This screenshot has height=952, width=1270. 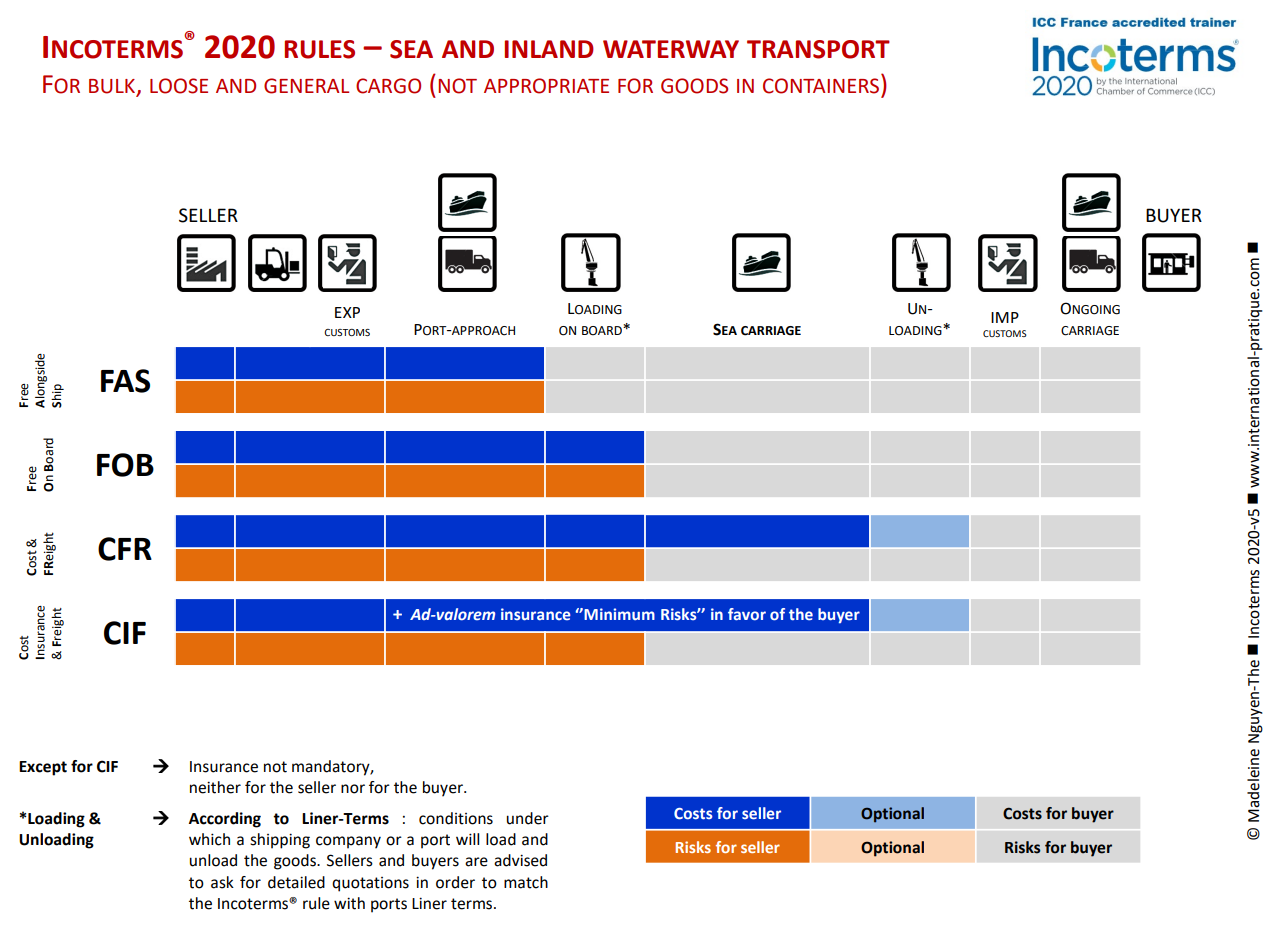 What do you see at coordinates (347, 312) in the screenshot?
I see `EXP` at bounding box center [347, 312].
